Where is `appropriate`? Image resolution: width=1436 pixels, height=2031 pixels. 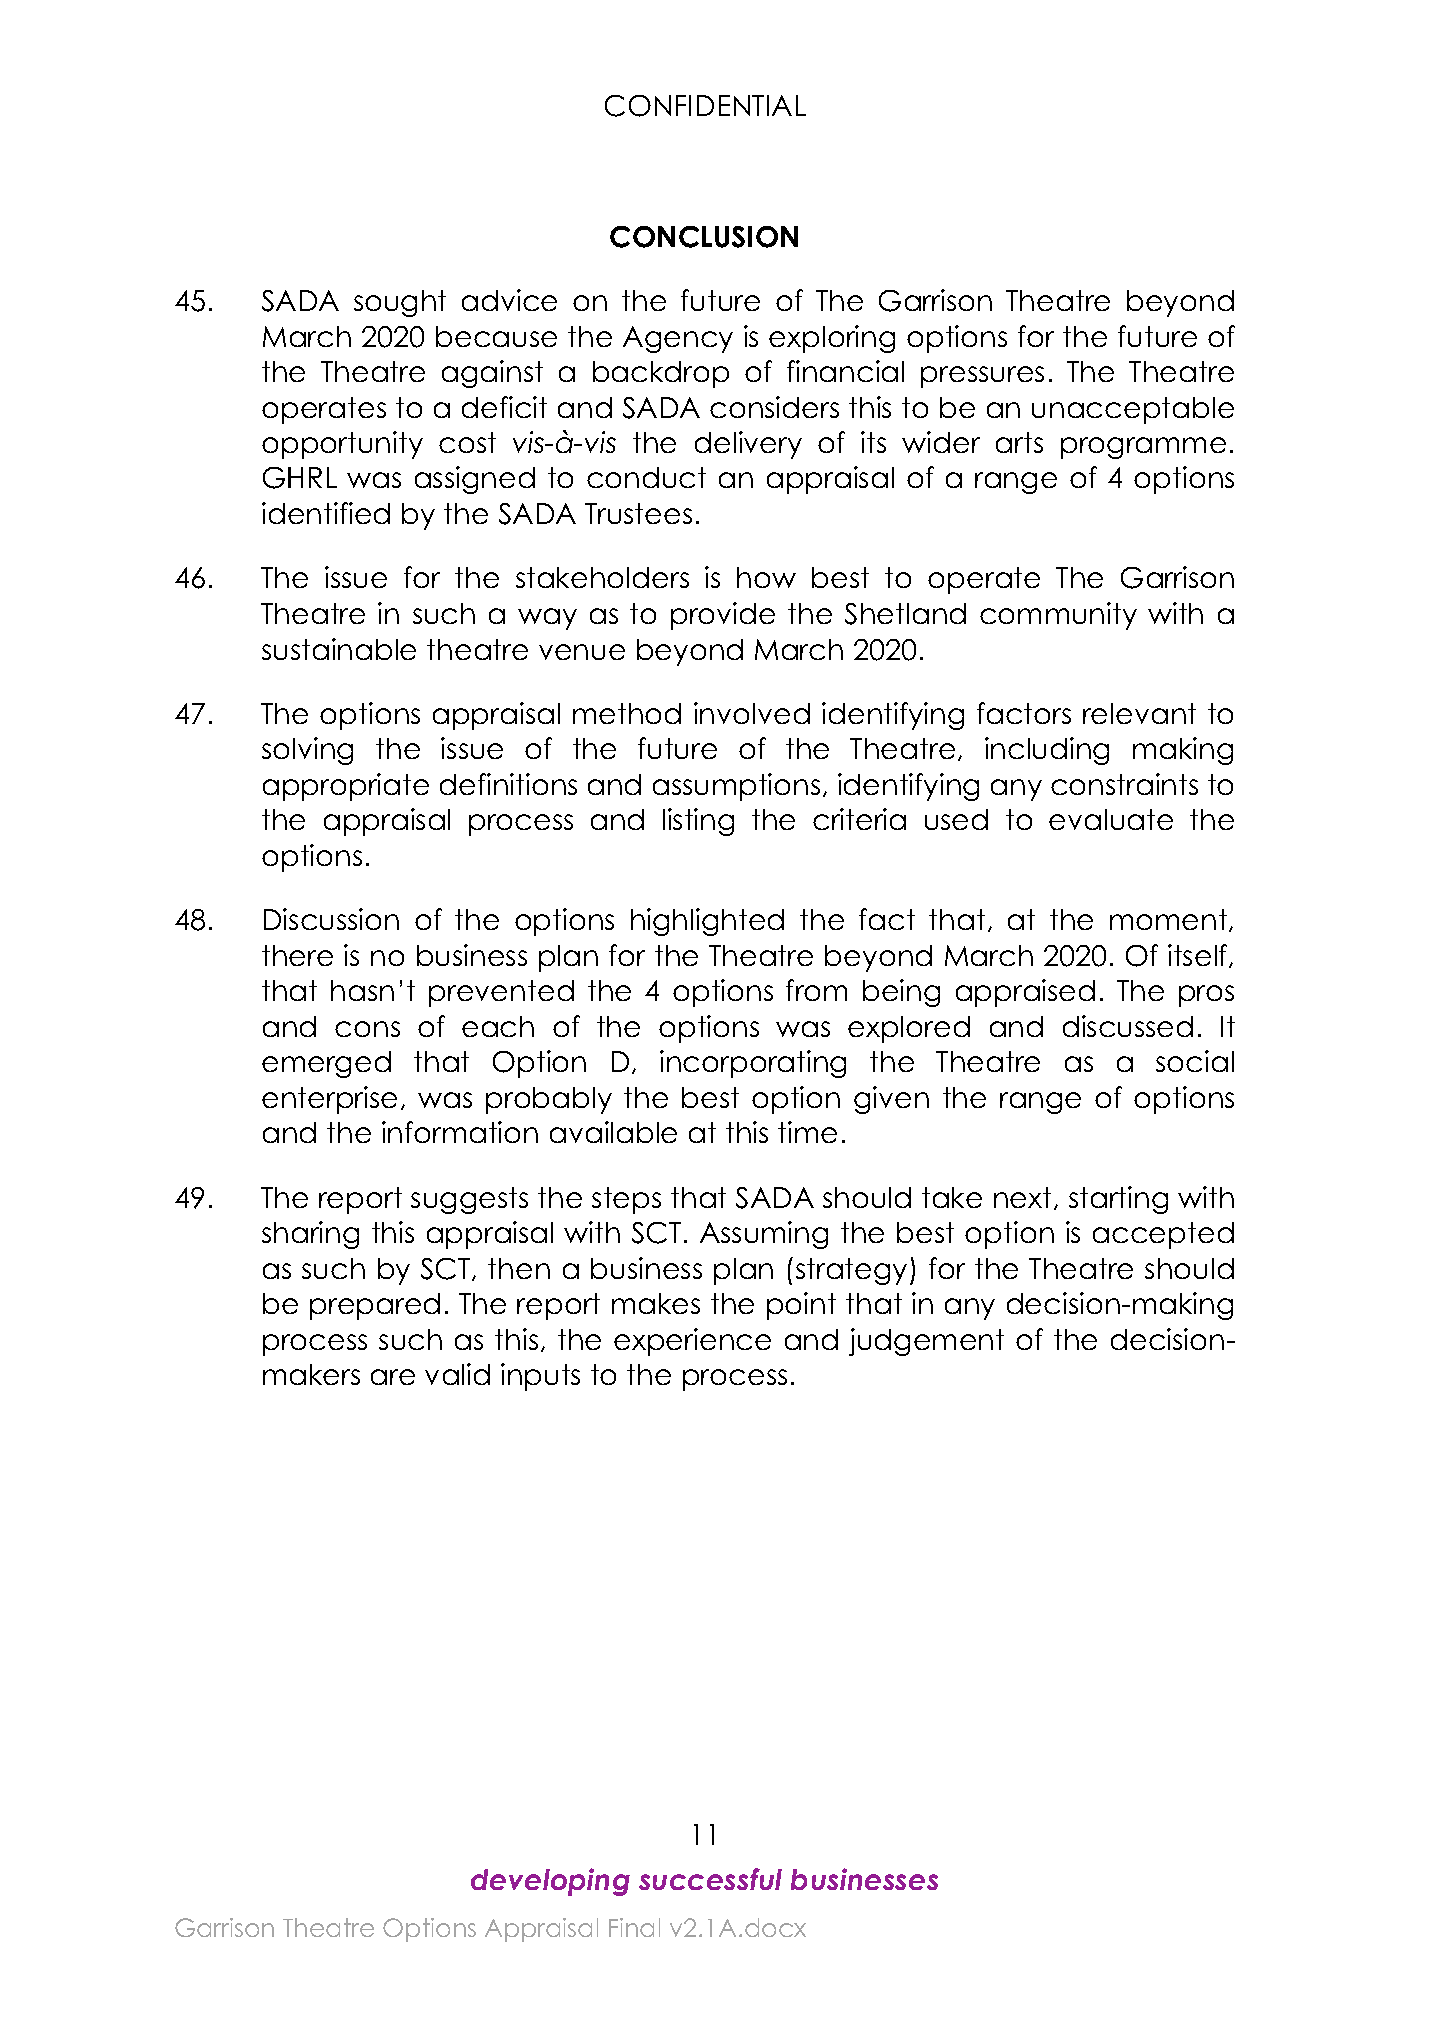 appropriate is located at coordinates (346, 787).
